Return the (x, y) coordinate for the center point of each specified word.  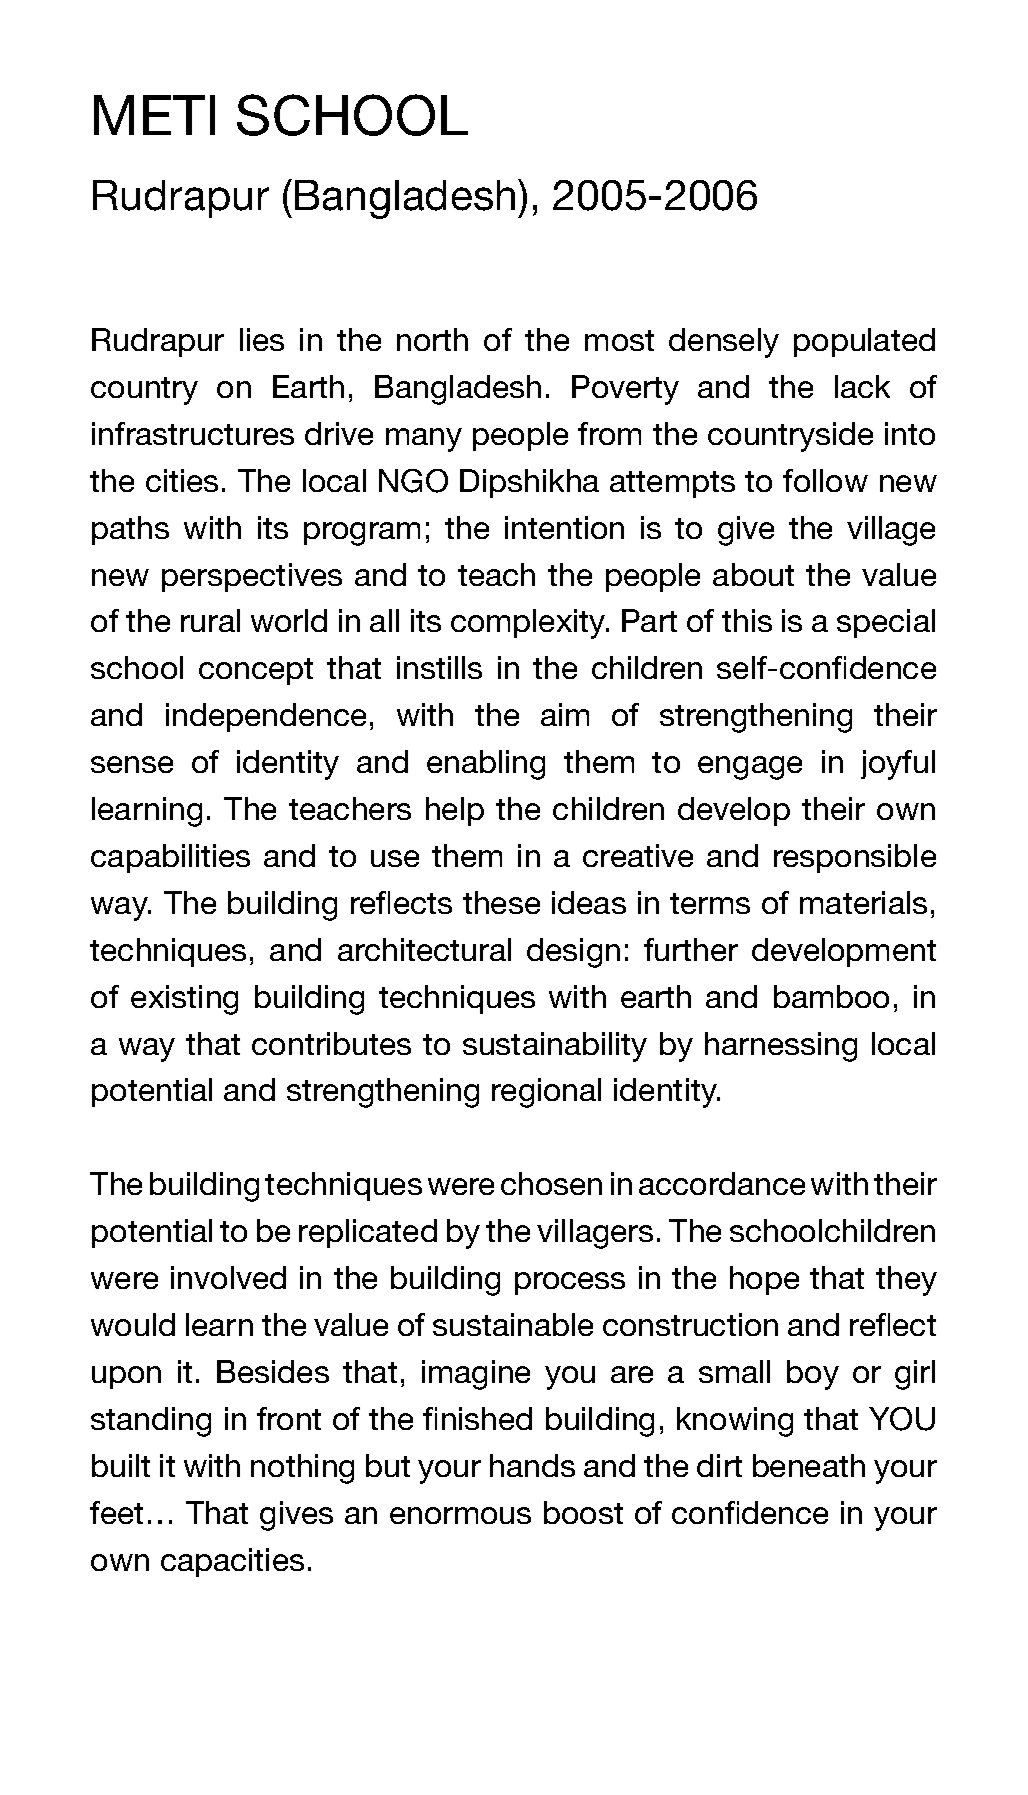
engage (750, 768)
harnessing (781, 1047)
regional (546, 1093)
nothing (302, 1469)
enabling (486, 765)
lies (262, 339)
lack (862, 386)
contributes (331, 1043)
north (432, 339)
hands (532, 1465)
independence (266, 717)
